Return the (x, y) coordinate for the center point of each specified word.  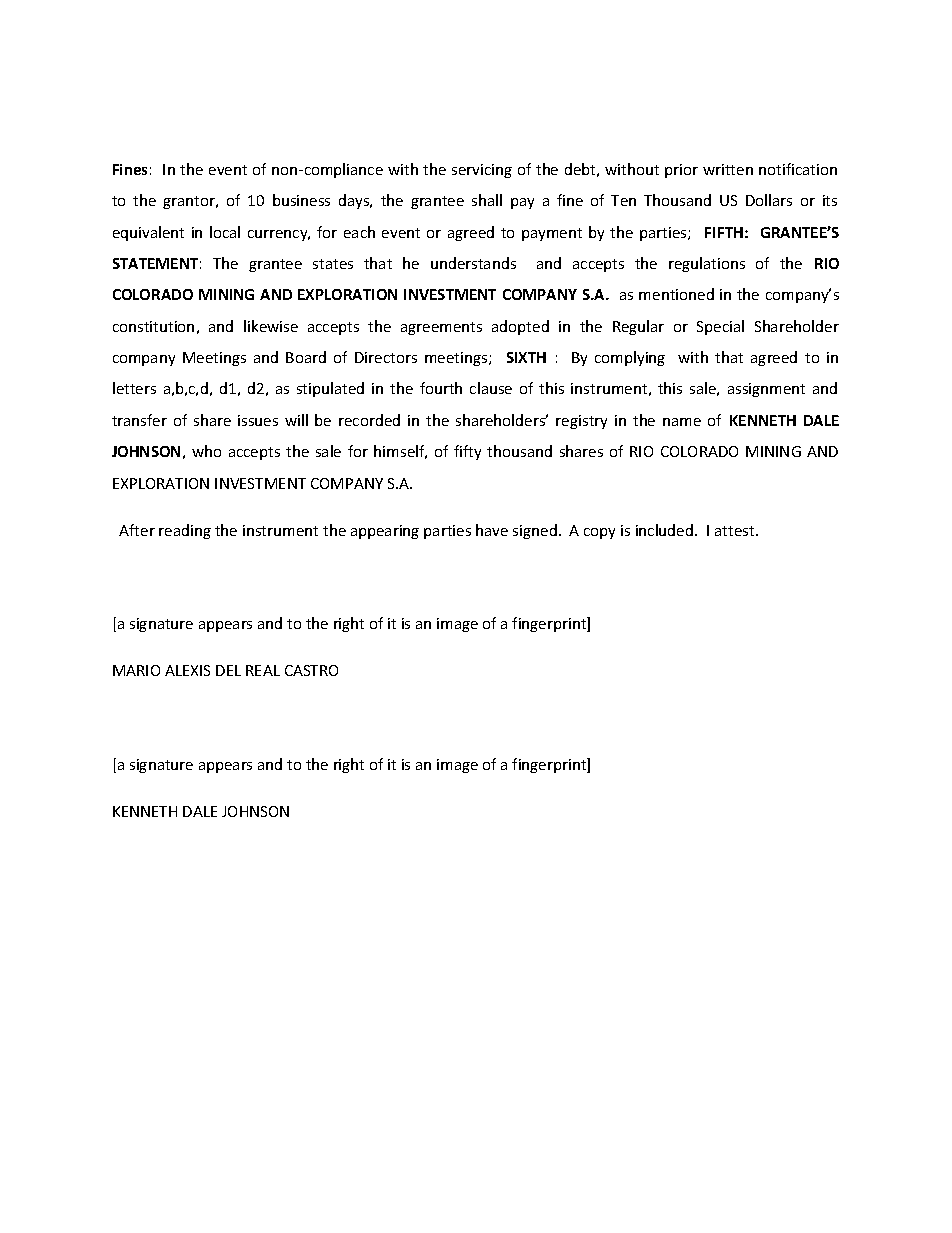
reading (185, 531)
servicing (482, 171)
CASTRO (311, 670)
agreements (441, 328)
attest (736, 531)
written (728, 169)
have (492, 530)
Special (720, 327)
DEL (228, 670)
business (301, 200)
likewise (271, 326)
